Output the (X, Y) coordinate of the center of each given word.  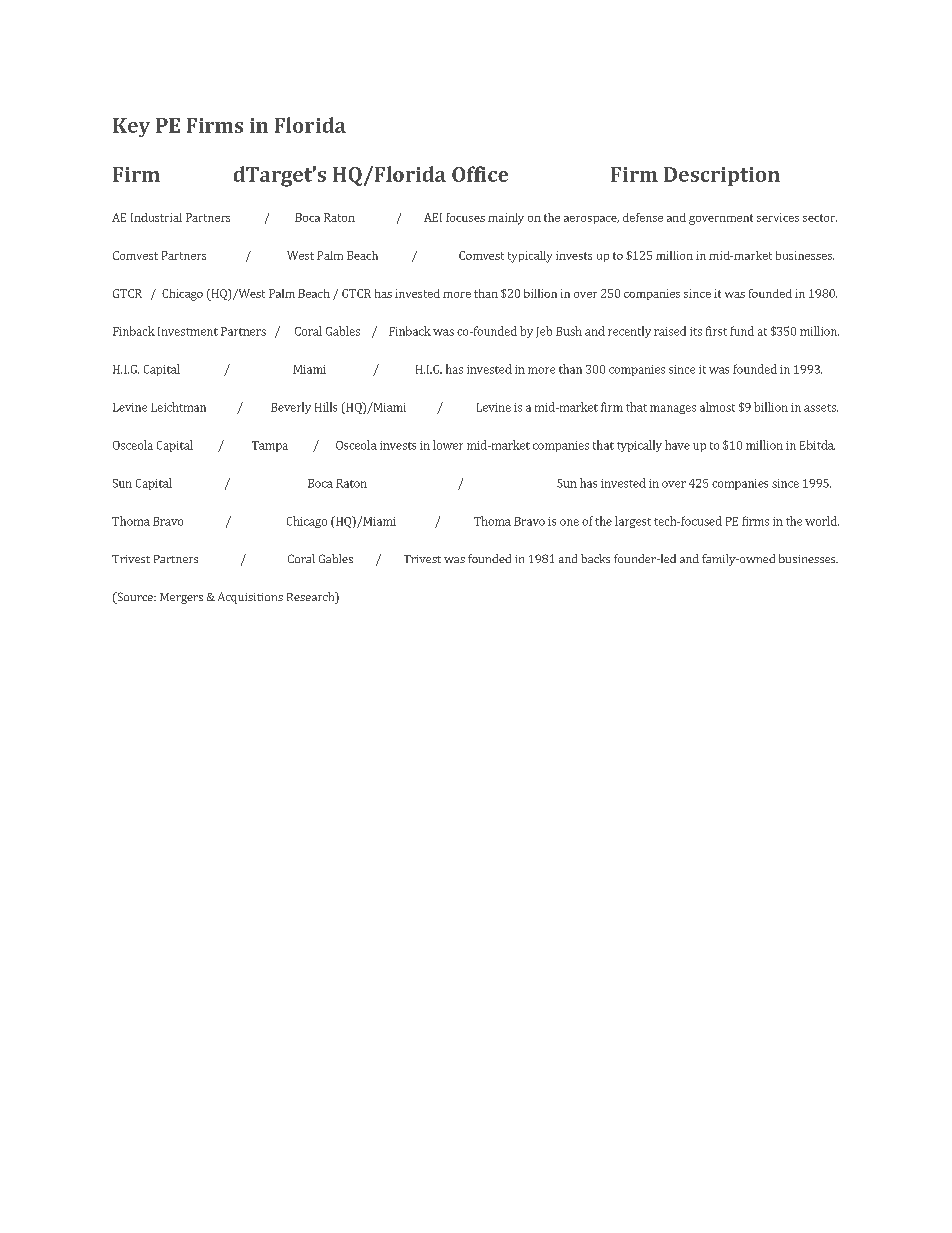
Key (131, 127)
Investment (188, 331)
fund (742, 331)
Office (480, 174)
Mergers (181, 598)
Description (722, 176)
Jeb (544, 332)
